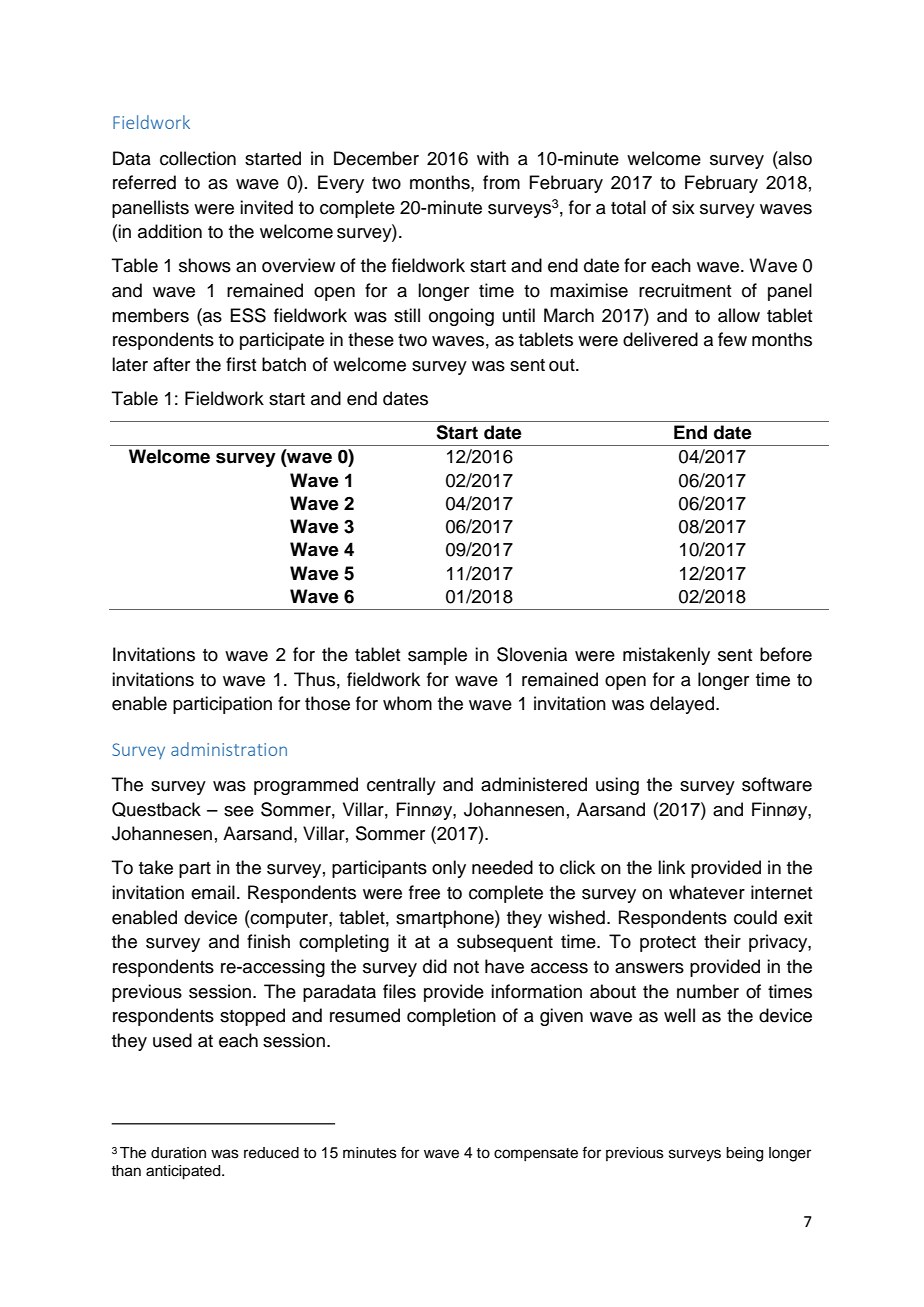  Describe the element at coordinates (437, 656) in the screenshot. I see `sample` at that location.
